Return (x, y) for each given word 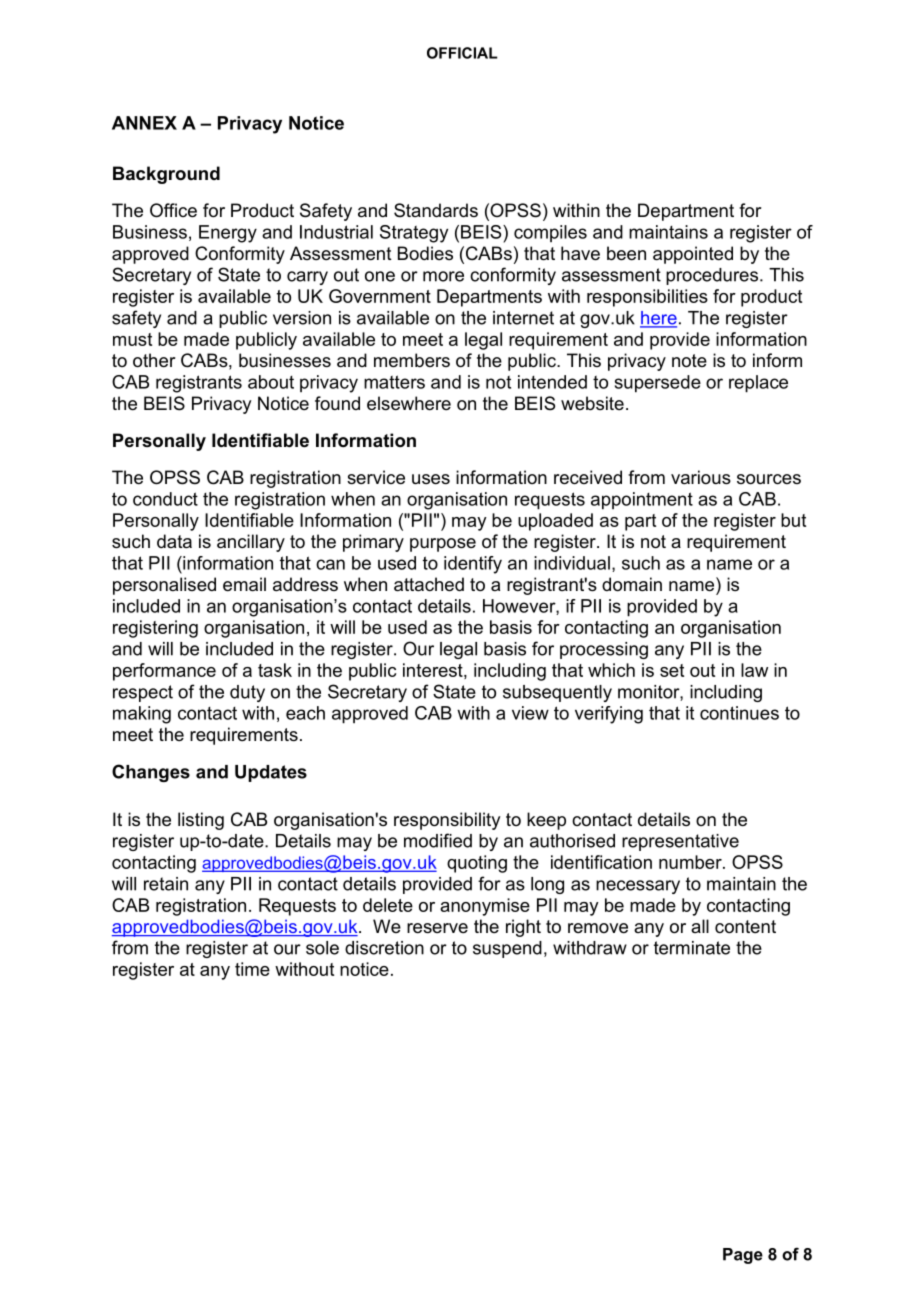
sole (322, 948)
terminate (692, 948)
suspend (507, 949)
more (443, 276)
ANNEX (144, 123)
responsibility (447, 821)
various (701, 477)
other (154, 360)
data (174, 541)
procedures (713, 276)
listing (201, 821)
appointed (693, 255)
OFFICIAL (462, 53)
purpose (443, 545)
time (252, 969)
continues (739, 713)
